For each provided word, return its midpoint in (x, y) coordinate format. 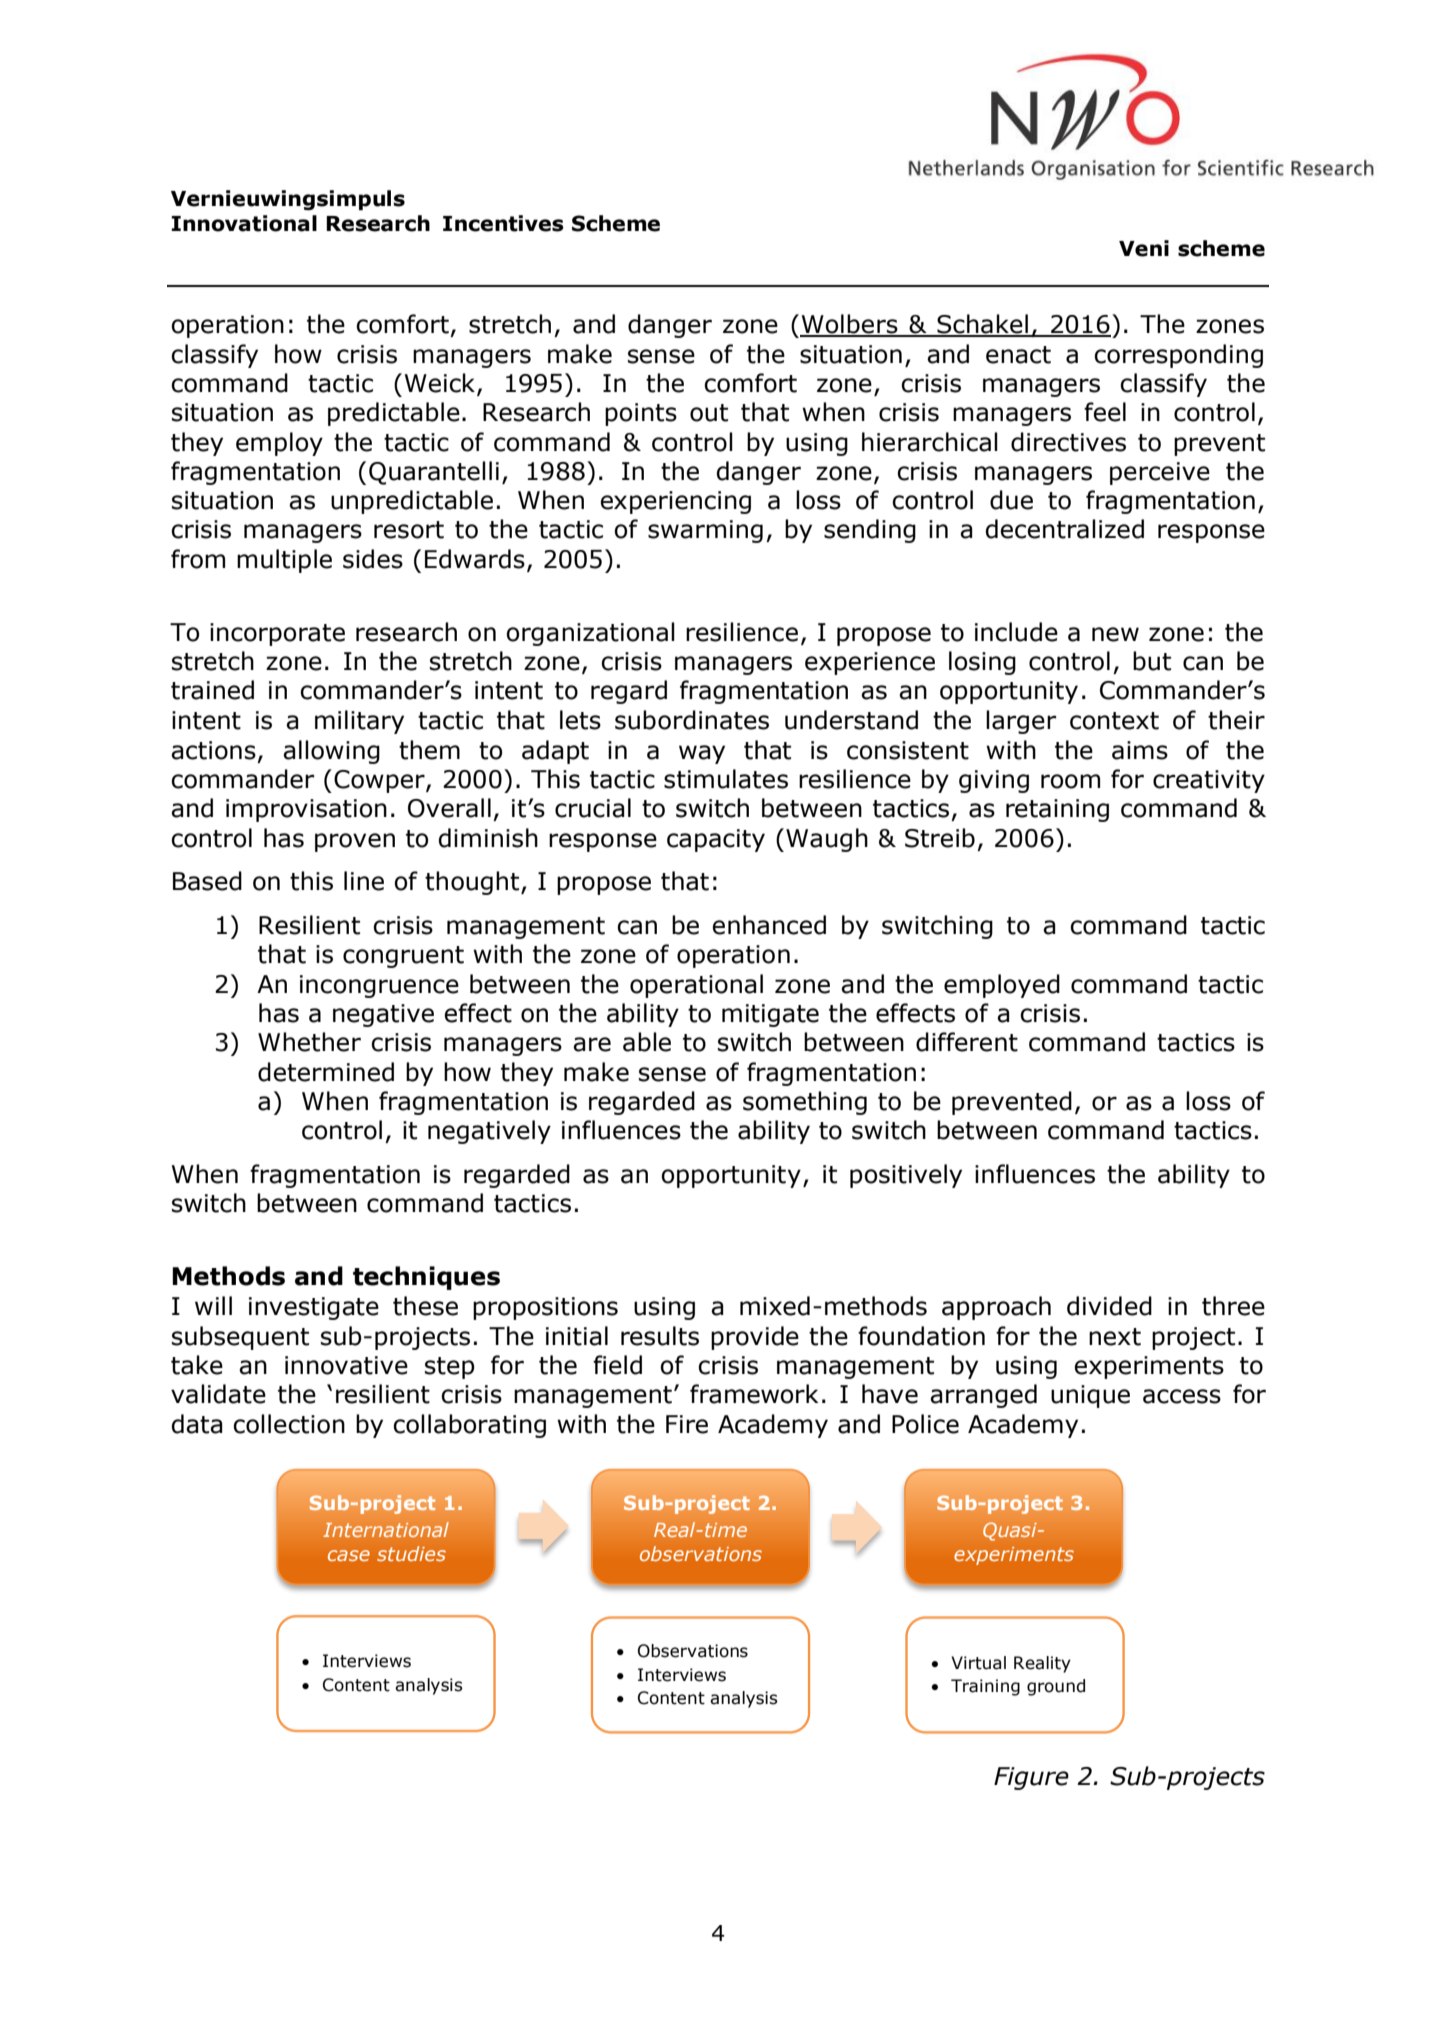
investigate (314, 1308)
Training (985, 1687)
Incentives (503, 223)
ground (1056, 1687)
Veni (1144, 248)
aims (1140, 750)
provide (755, 1338)
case (349, 1555)
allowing (331, 752)
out (709, 413)
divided (1109, 1306)
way (702, 754)
